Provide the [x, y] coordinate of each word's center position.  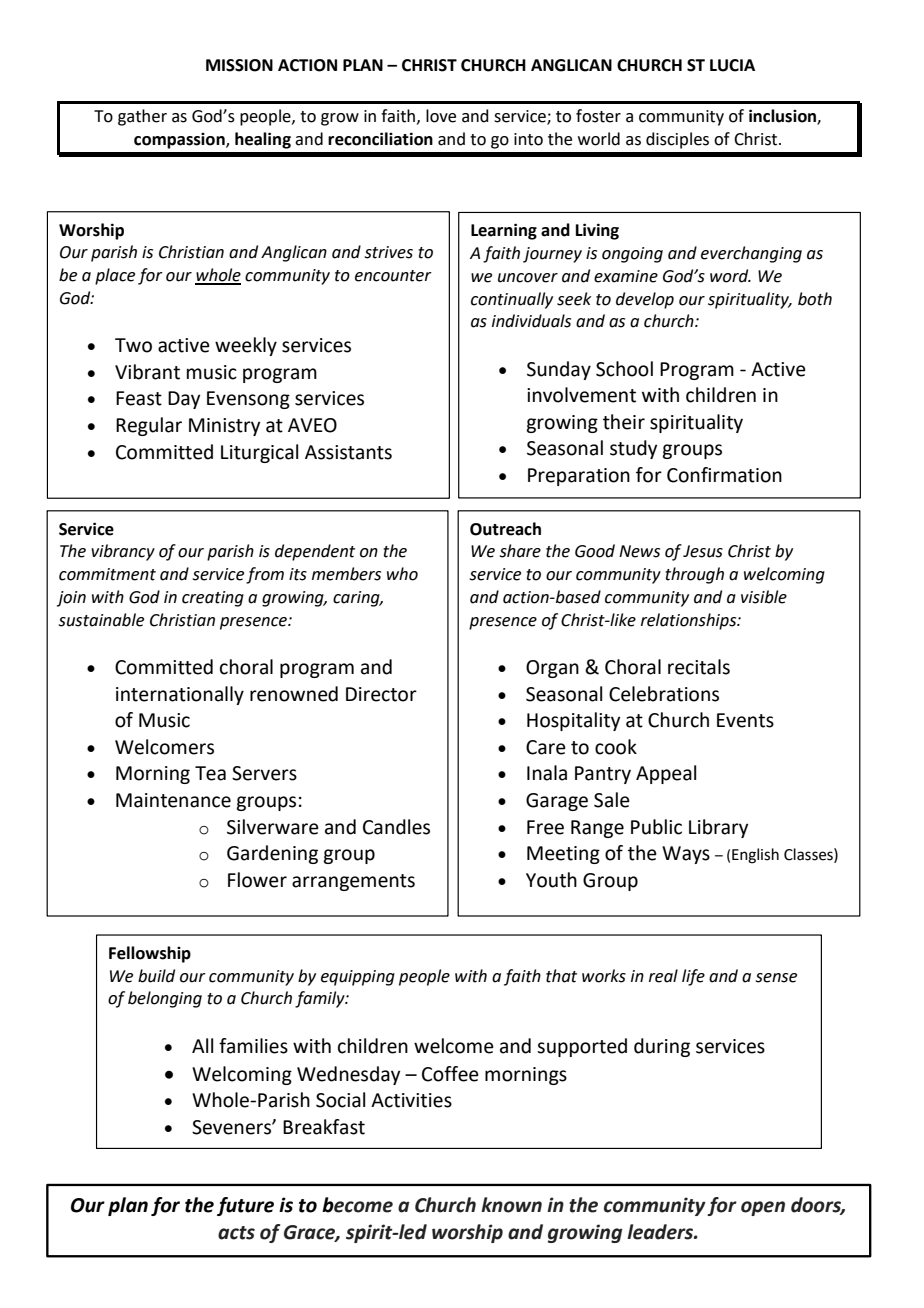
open [763, 1208]
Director [381, 694]
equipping [358, 978]
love [441, 116]
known [511, 1205]
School [624, 369]
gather [142, 117]
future [245, 1206]
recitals [699, 667]
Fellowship [150, 954]
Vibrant [147, 372]
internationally [180, 695]
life [693, 977]
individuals [531, 321]
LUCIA [732, 65]
